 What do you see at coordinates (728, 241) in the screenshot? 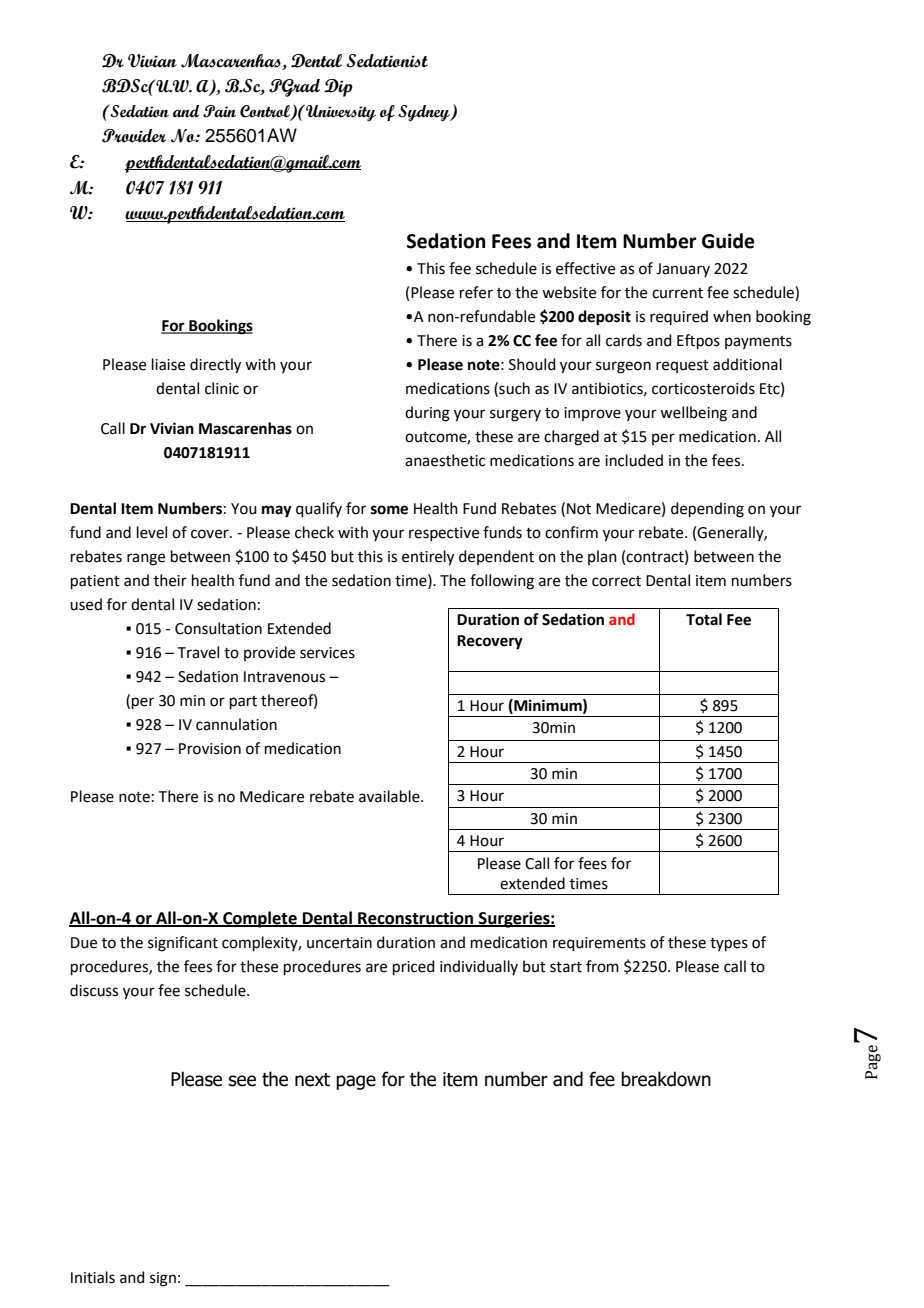
I see `Guide` at bounding box center [728, 241].
